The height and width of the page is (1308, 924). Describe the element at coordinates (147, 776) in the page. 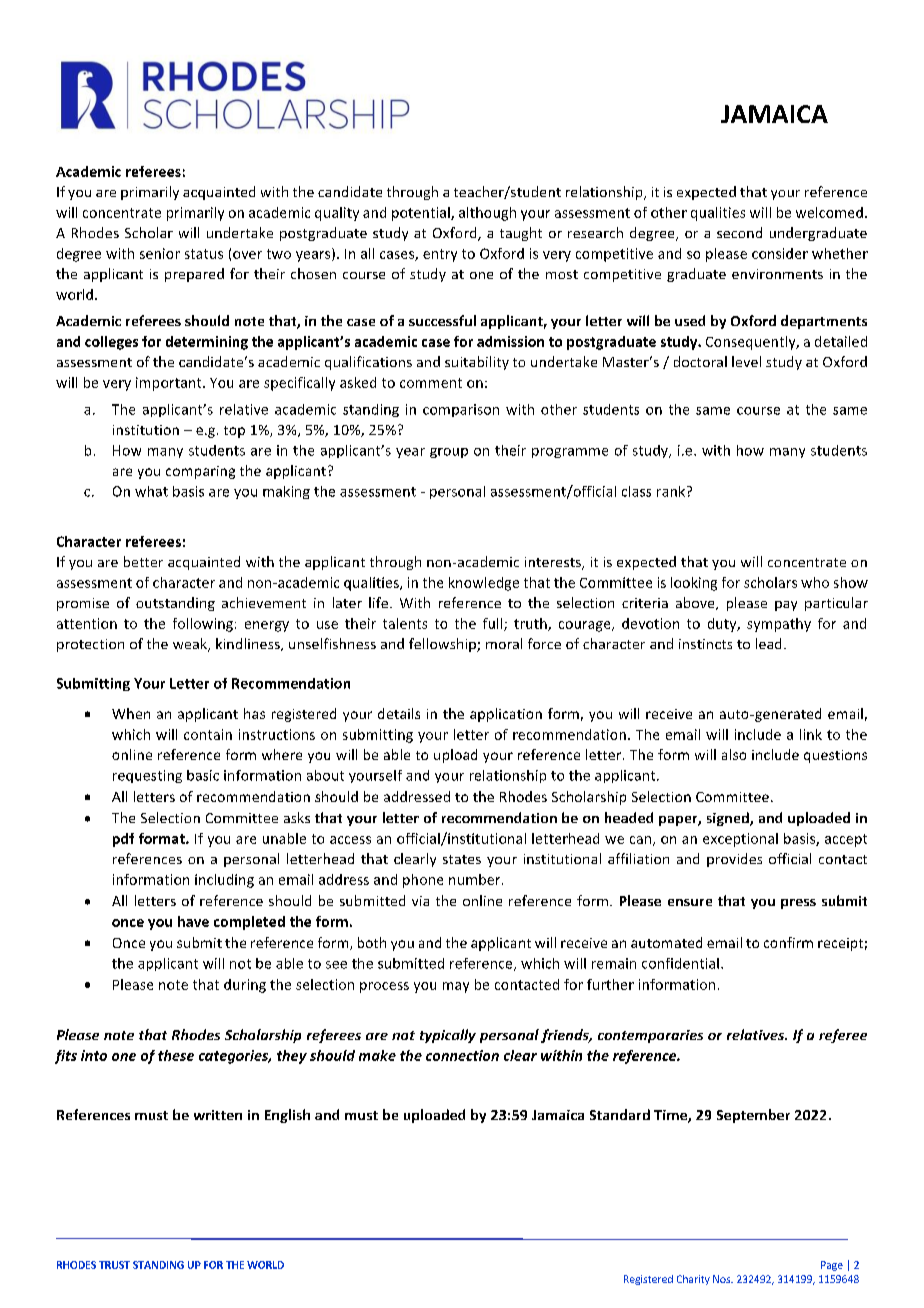

I see `requesting` at that location.
